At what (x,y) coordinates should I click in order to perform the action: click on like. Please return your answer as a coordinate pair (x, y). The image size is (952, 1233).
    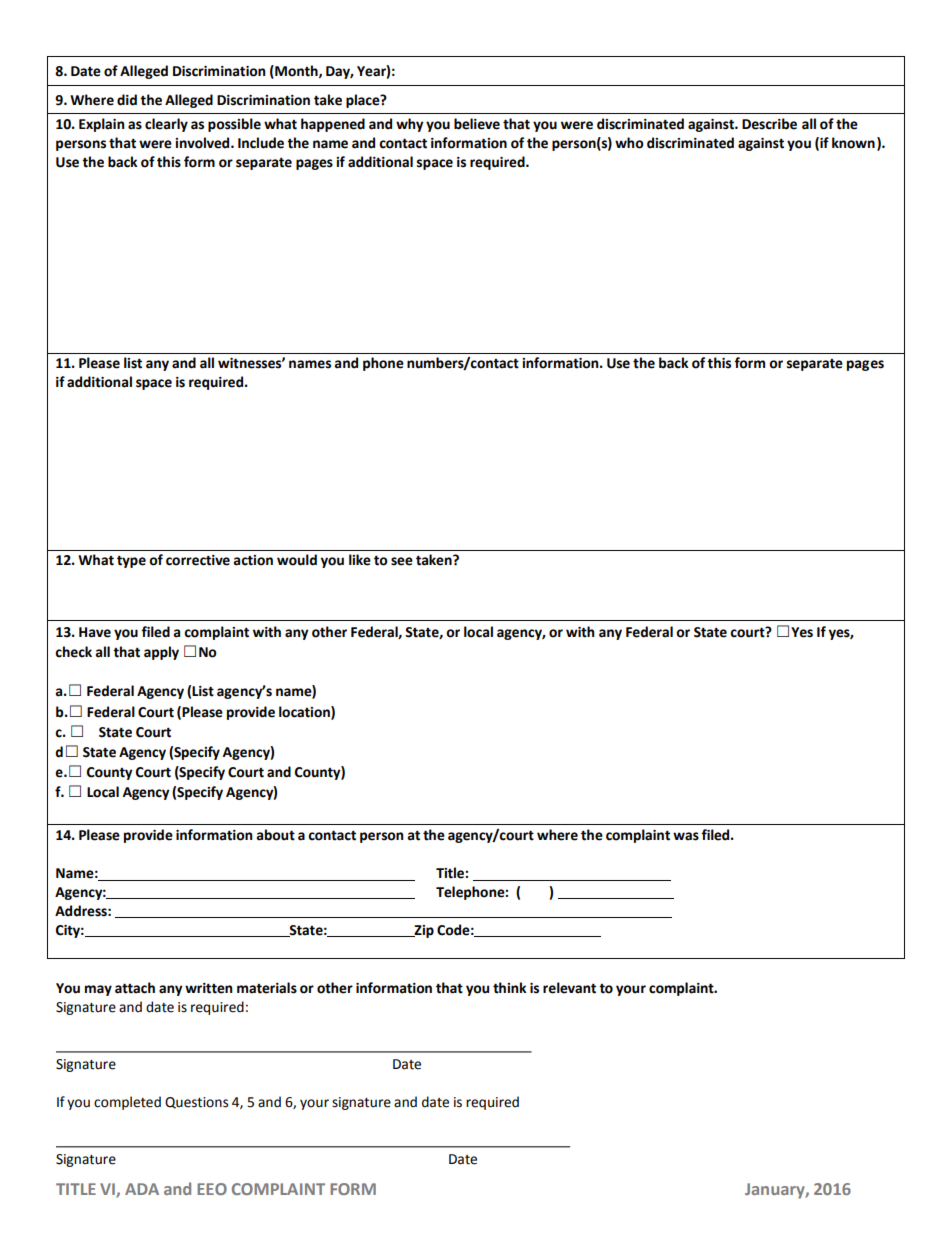
    Looking at the image, I should click on (360, 560).
